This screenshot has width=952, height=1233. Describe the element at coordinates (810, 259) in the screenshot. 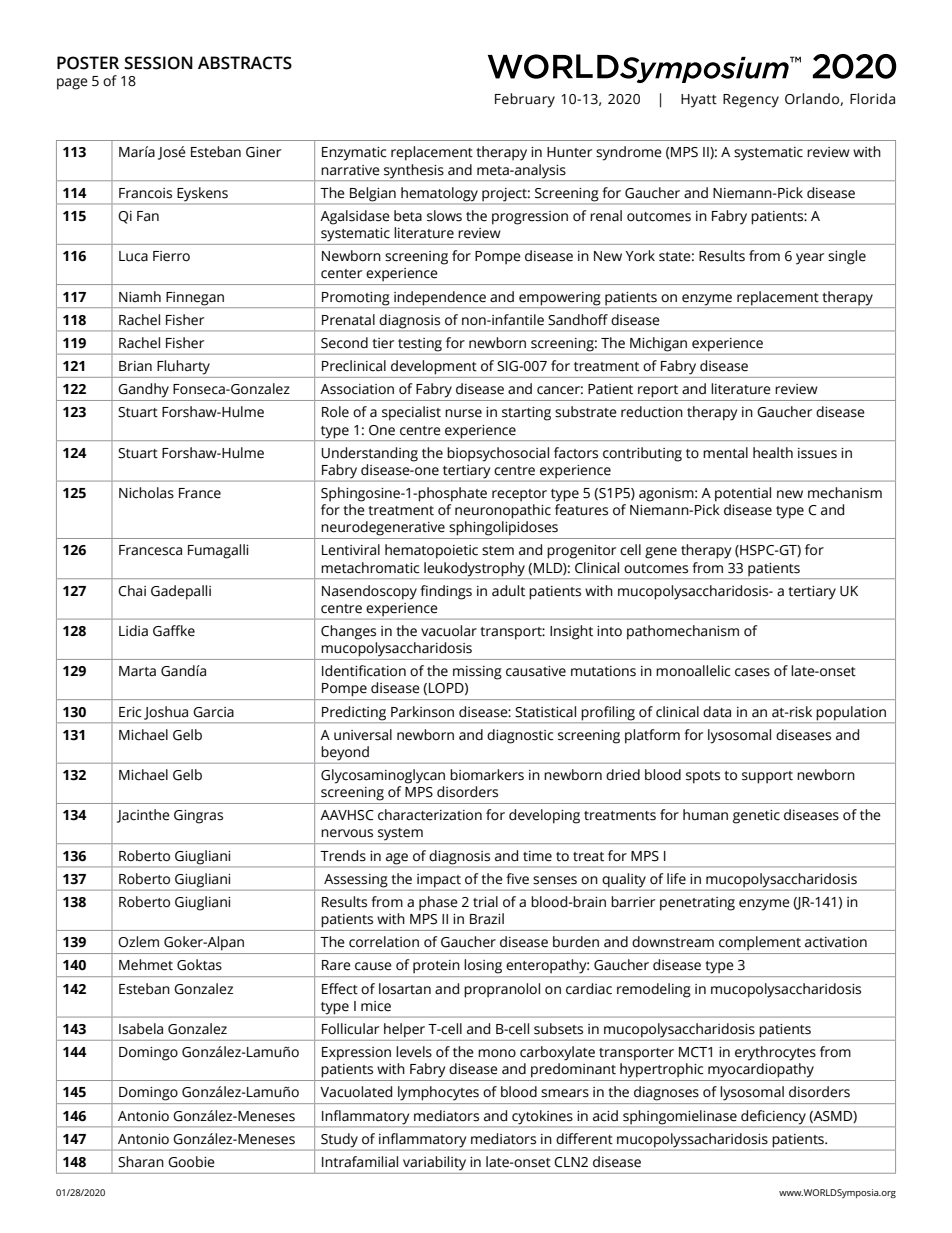

I see `year` at that location.
